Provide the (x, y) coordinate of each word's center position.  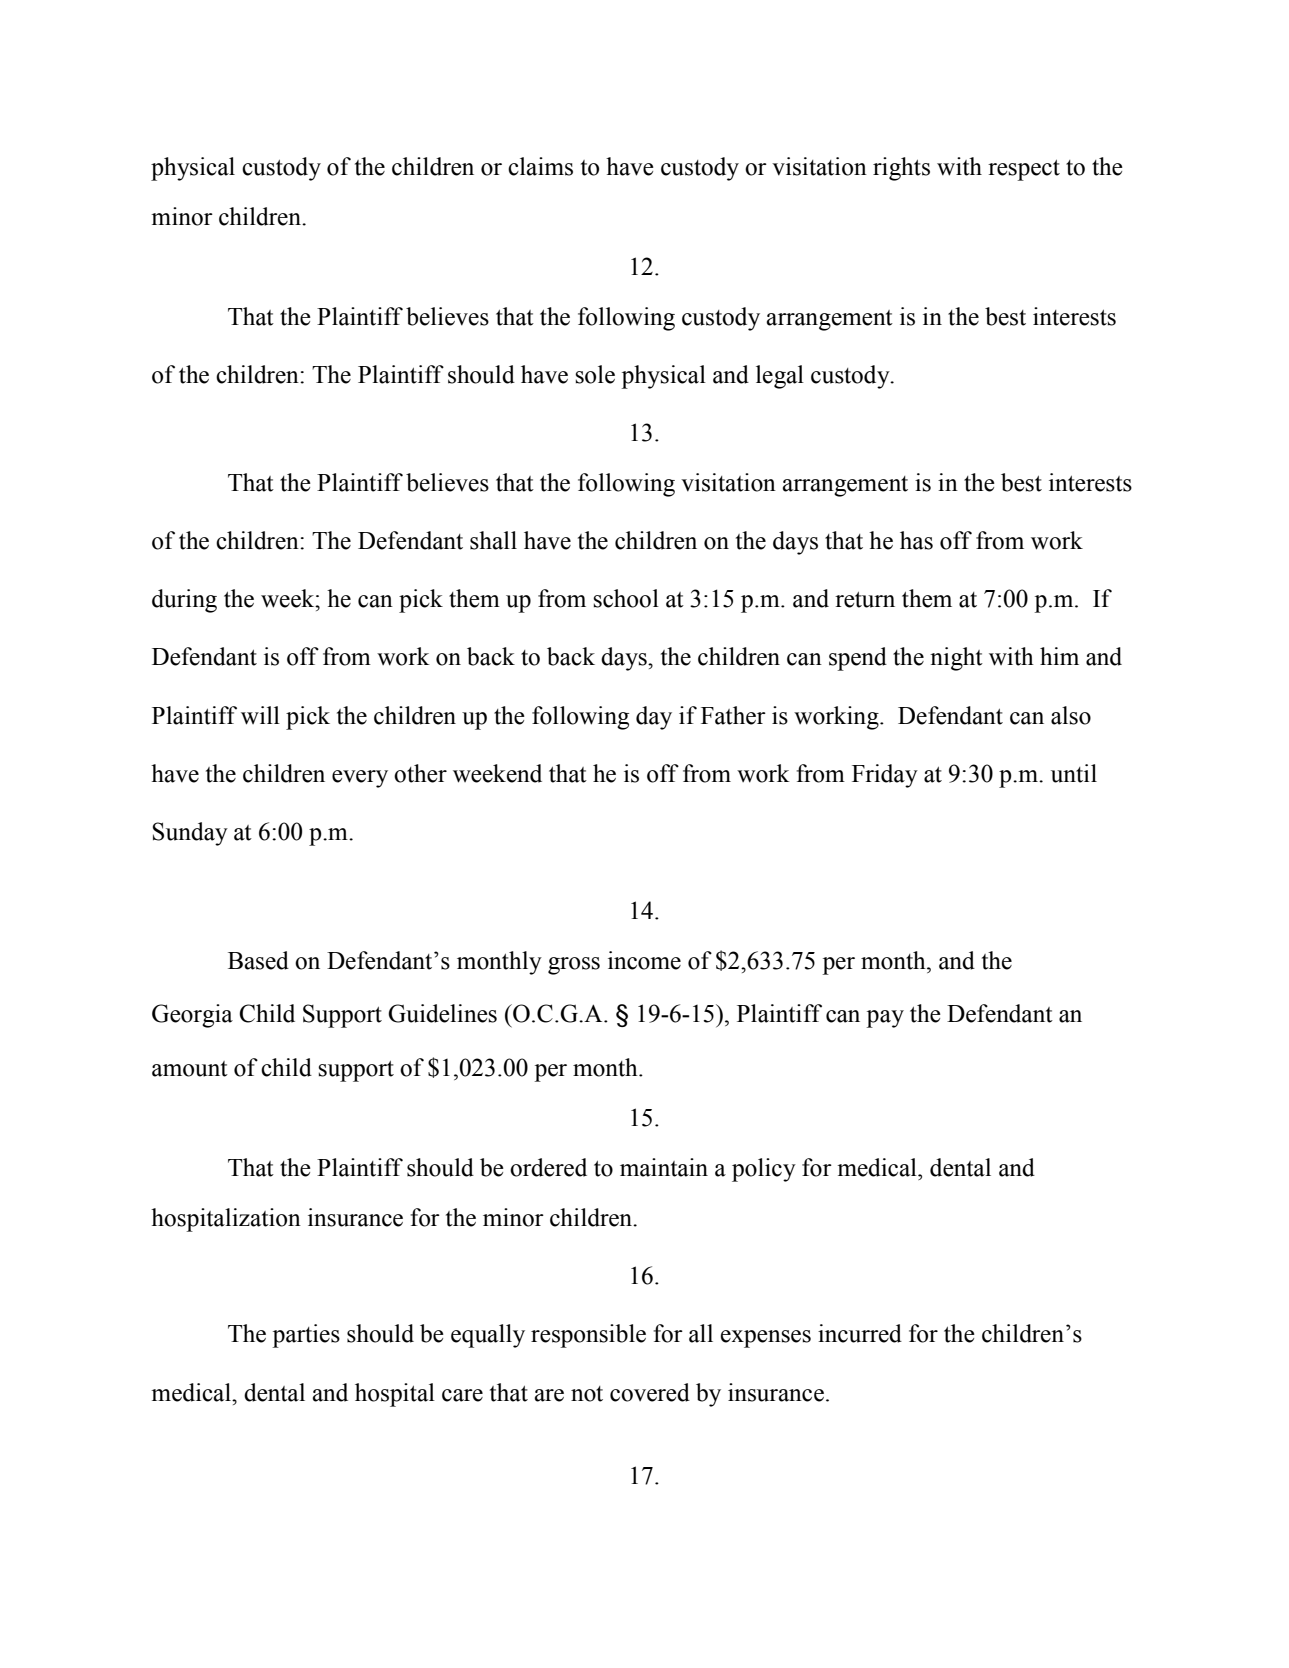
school (626, 598)
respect (1024, 170)
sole (595, 374)
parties (306, 1336)
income (644, 960)
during (184, 601)
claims (540, 166)
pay (885, 1019)
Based (258, 960)
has (916, 540)
